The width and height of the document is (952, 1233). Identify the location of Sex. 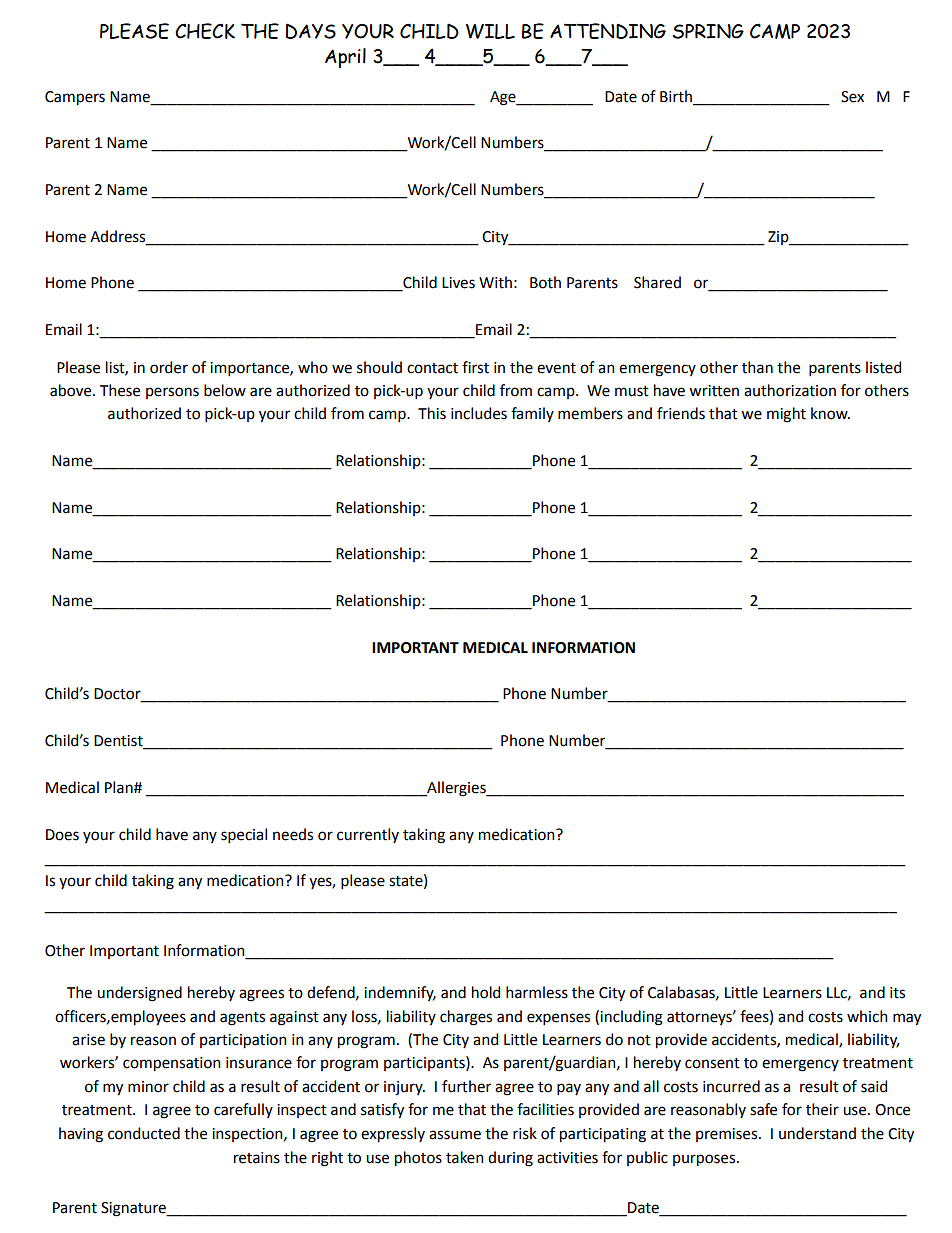
(852, 97).
